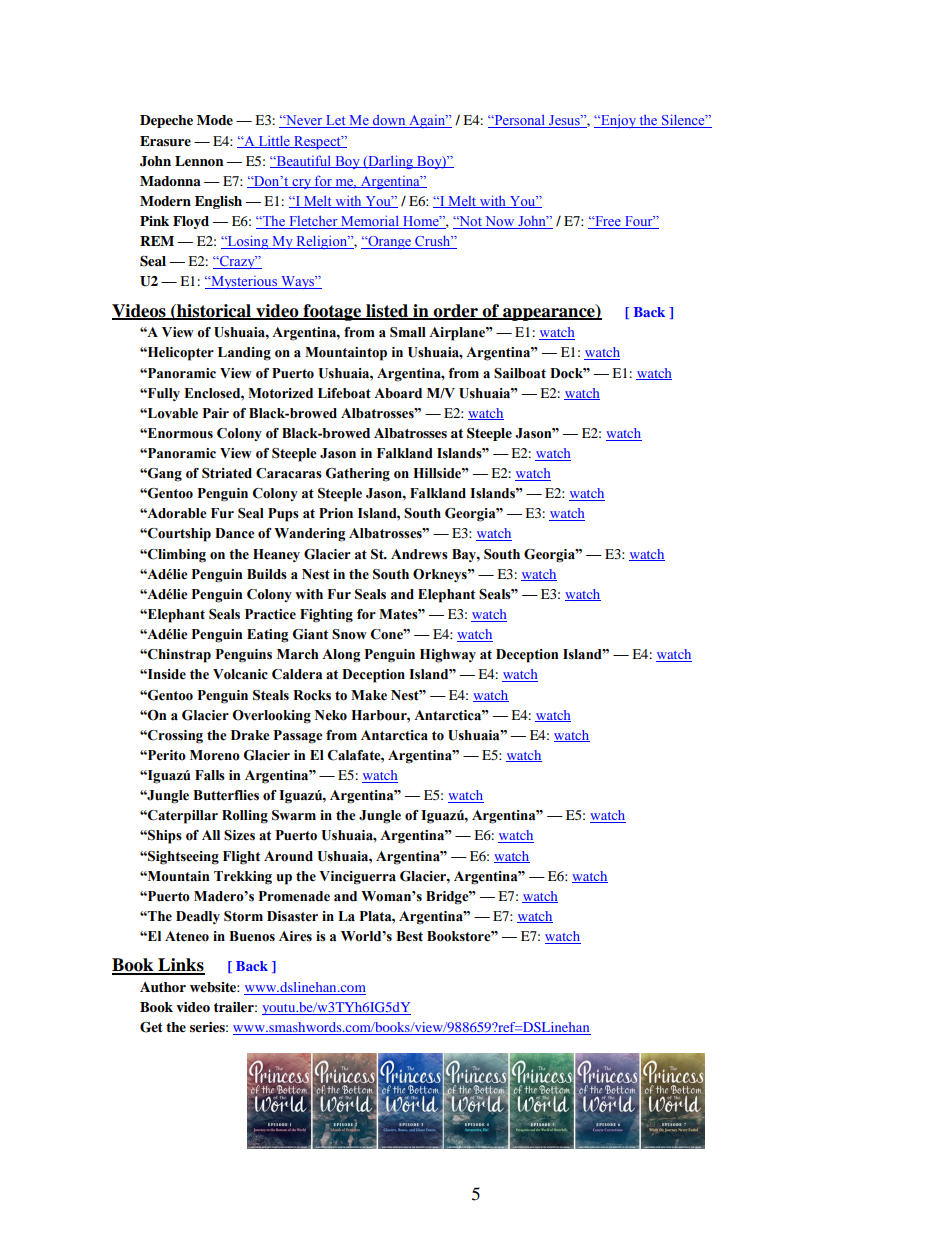 This page has height=1233, width=952. What do you see at coordinates (448, 656) in the page?
I see `Highway` at bounding box center [448, 656].
